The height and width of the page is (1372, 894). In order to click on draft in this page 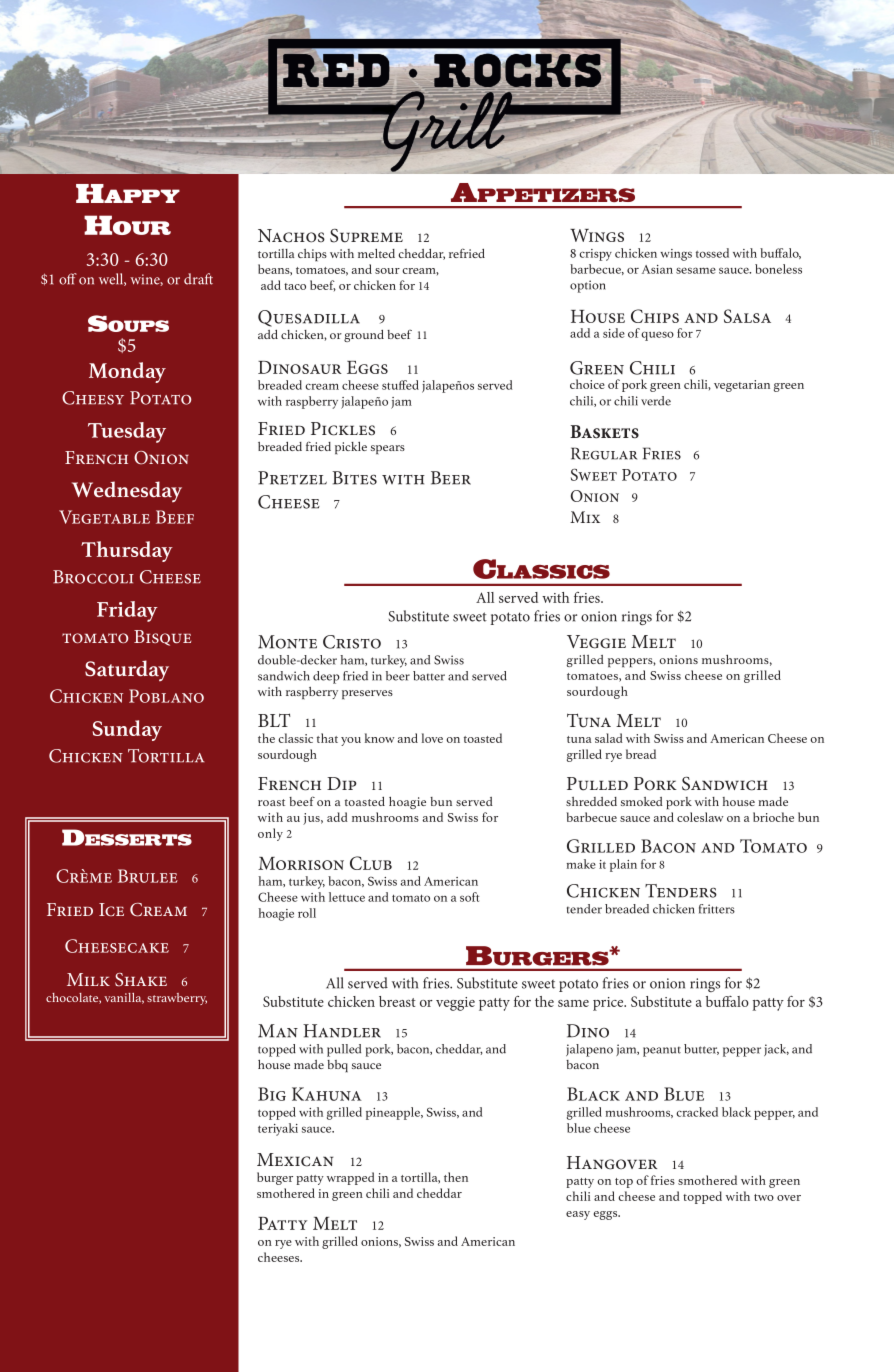, I will do `click(198, 279)`.
